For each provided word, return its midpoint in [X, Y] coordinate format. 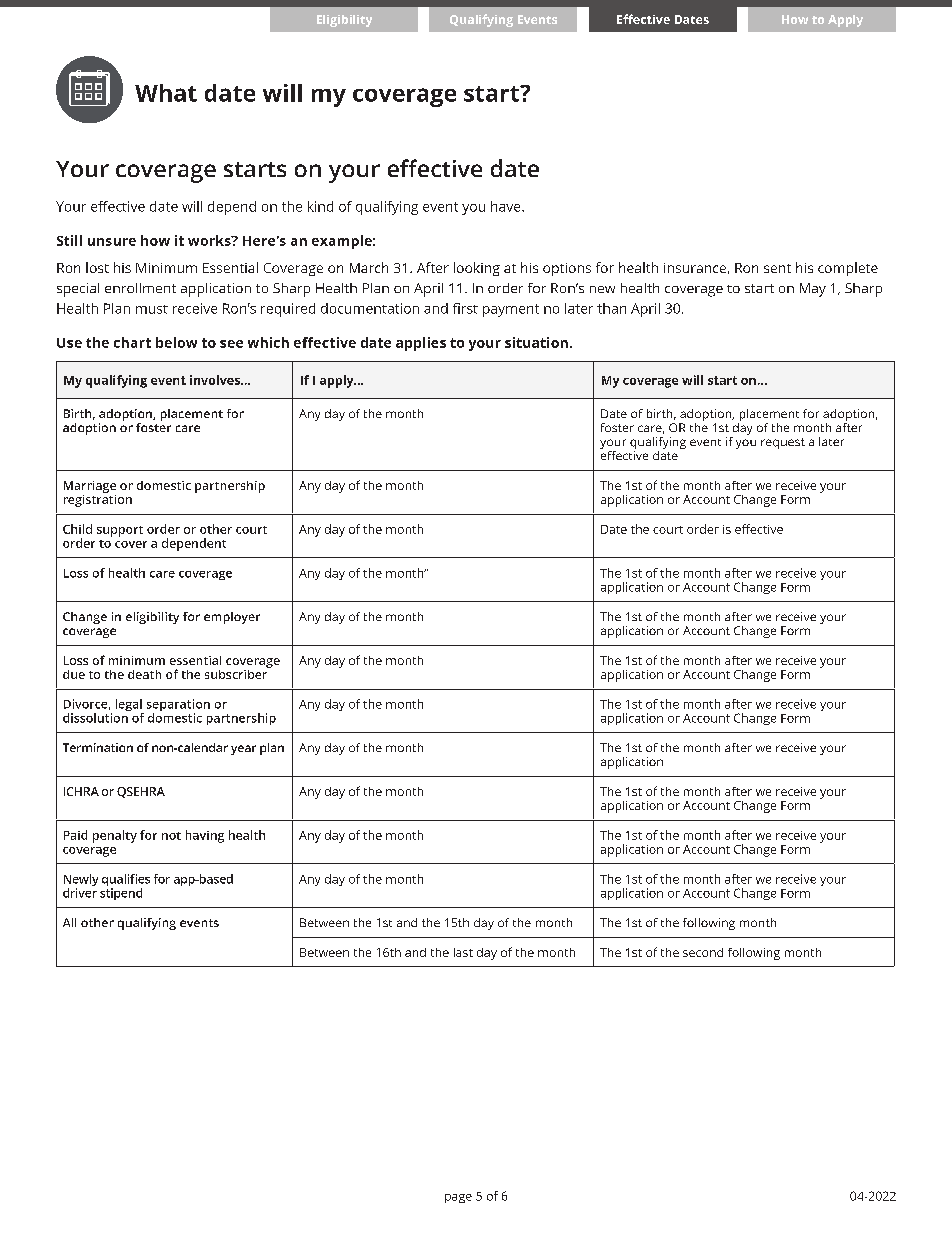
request [783, 443]
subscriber [237, 673]
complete [848, 269]
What [166, 93]
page [458, 1198]
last [463, 952]
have [507, 206]
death [144, 674]
